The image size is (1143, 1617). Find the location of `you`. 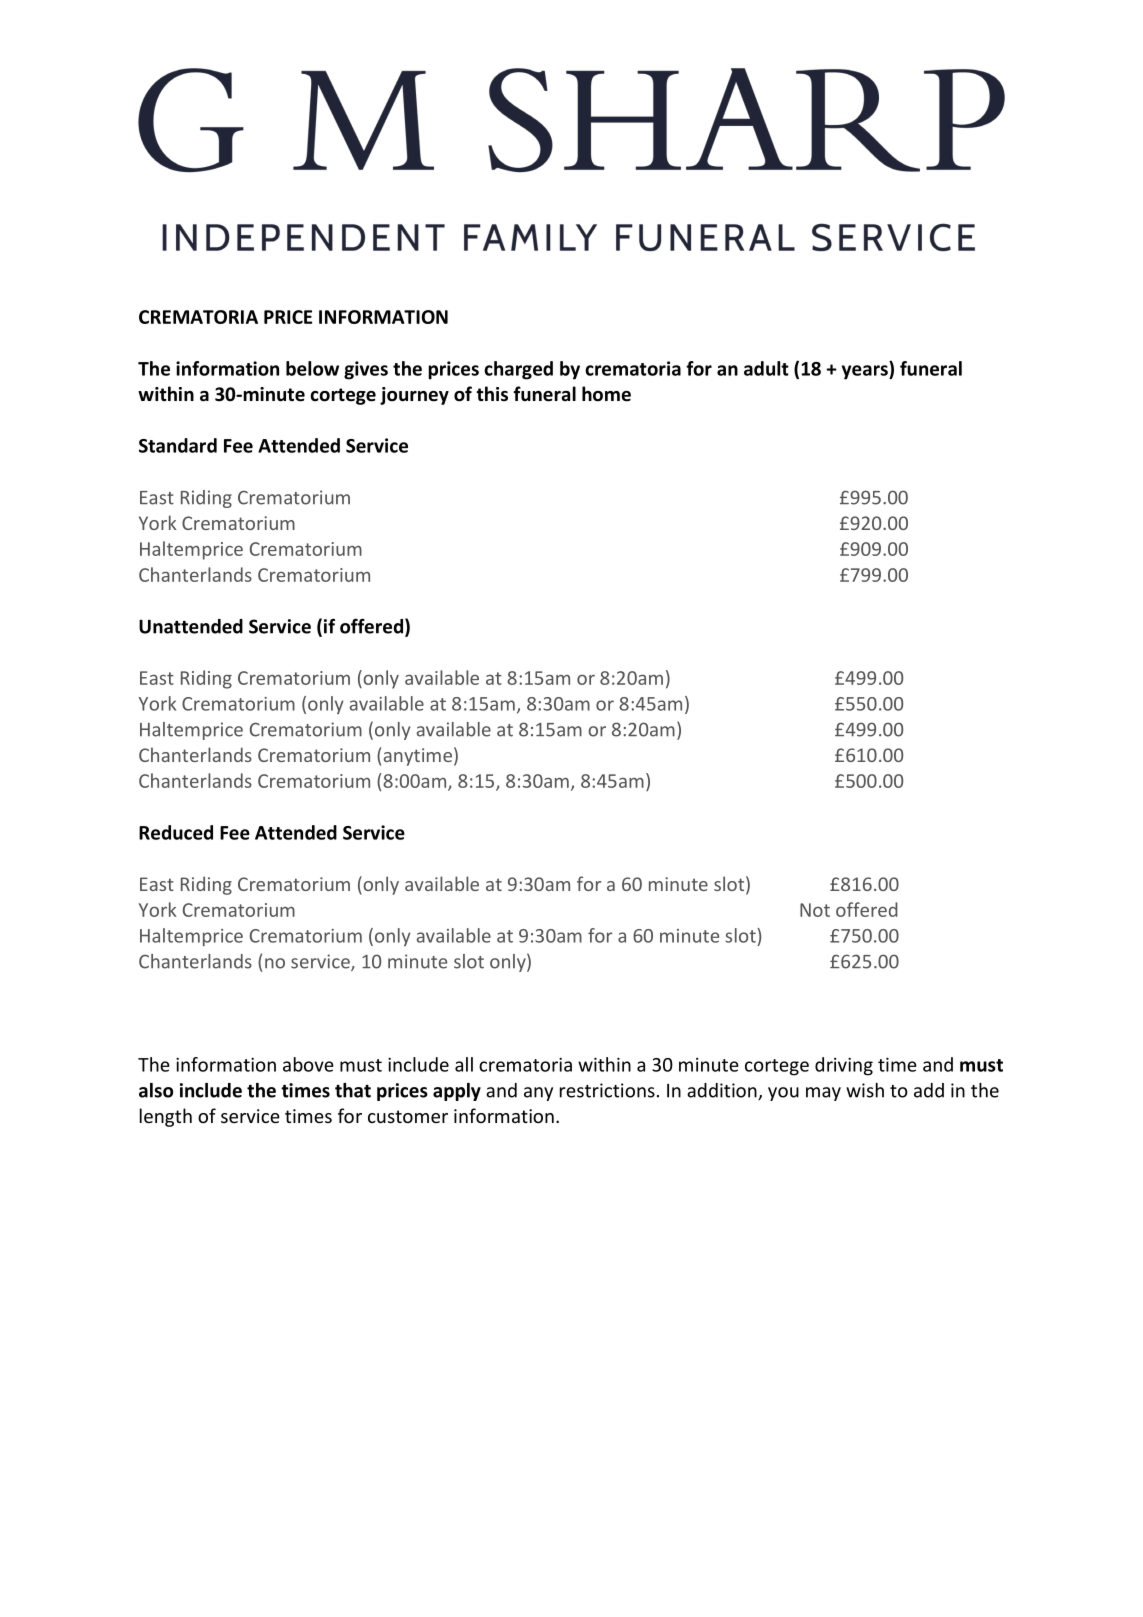

you is located at coordinates (783, 1094).
